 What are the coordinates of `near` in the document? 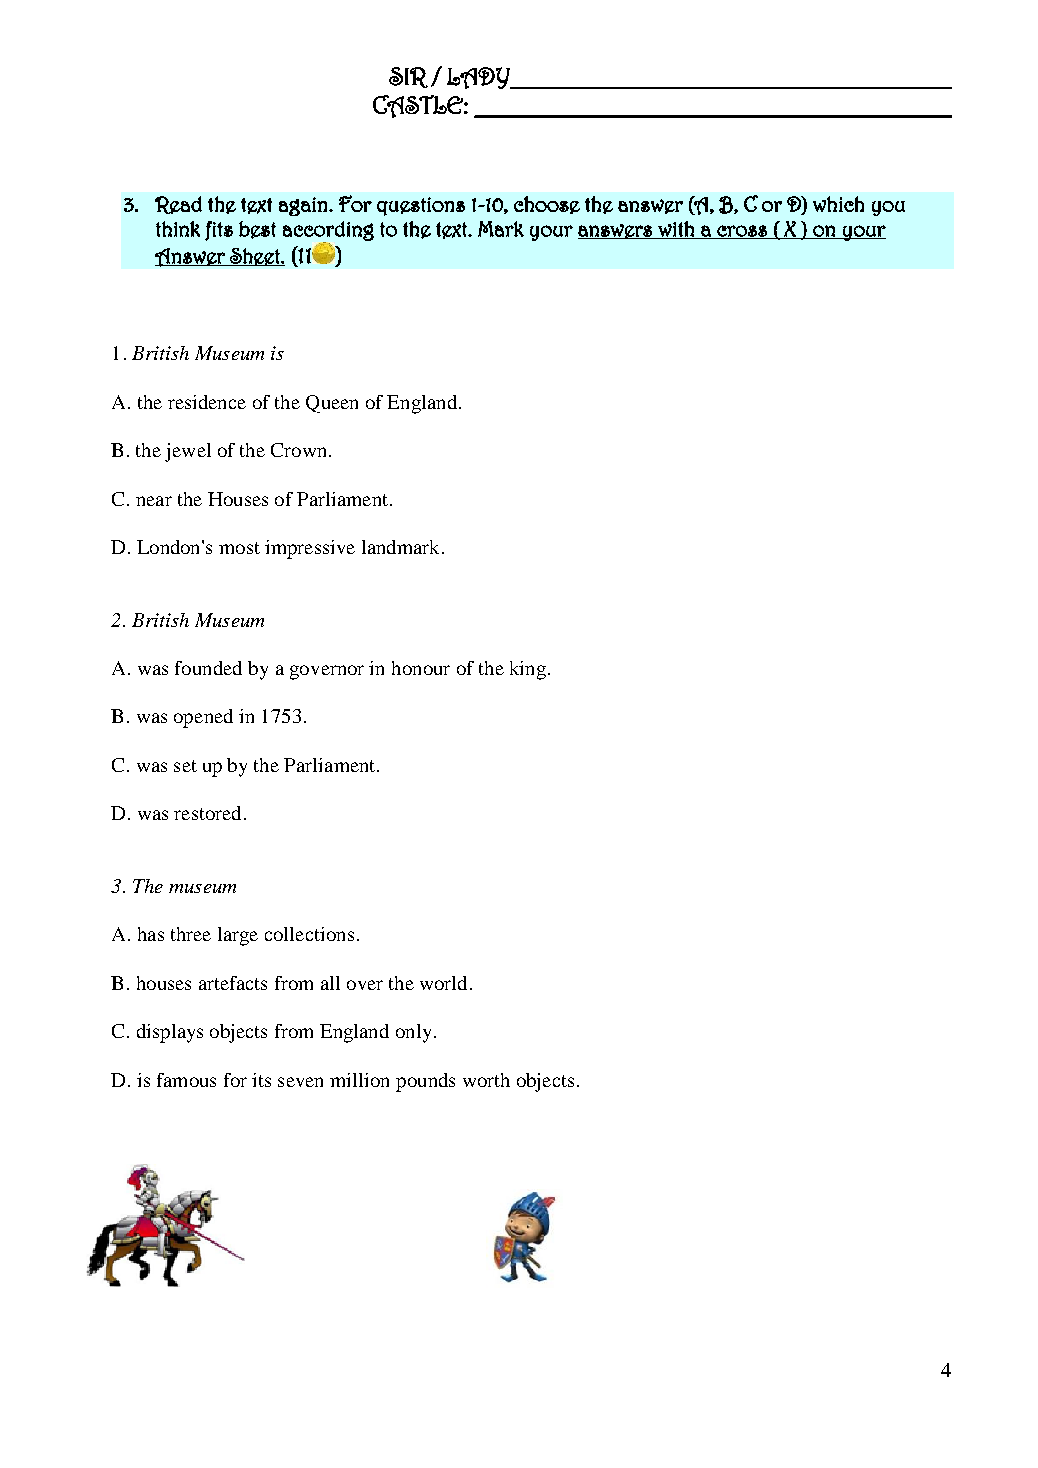 It's located at (154, 501).
